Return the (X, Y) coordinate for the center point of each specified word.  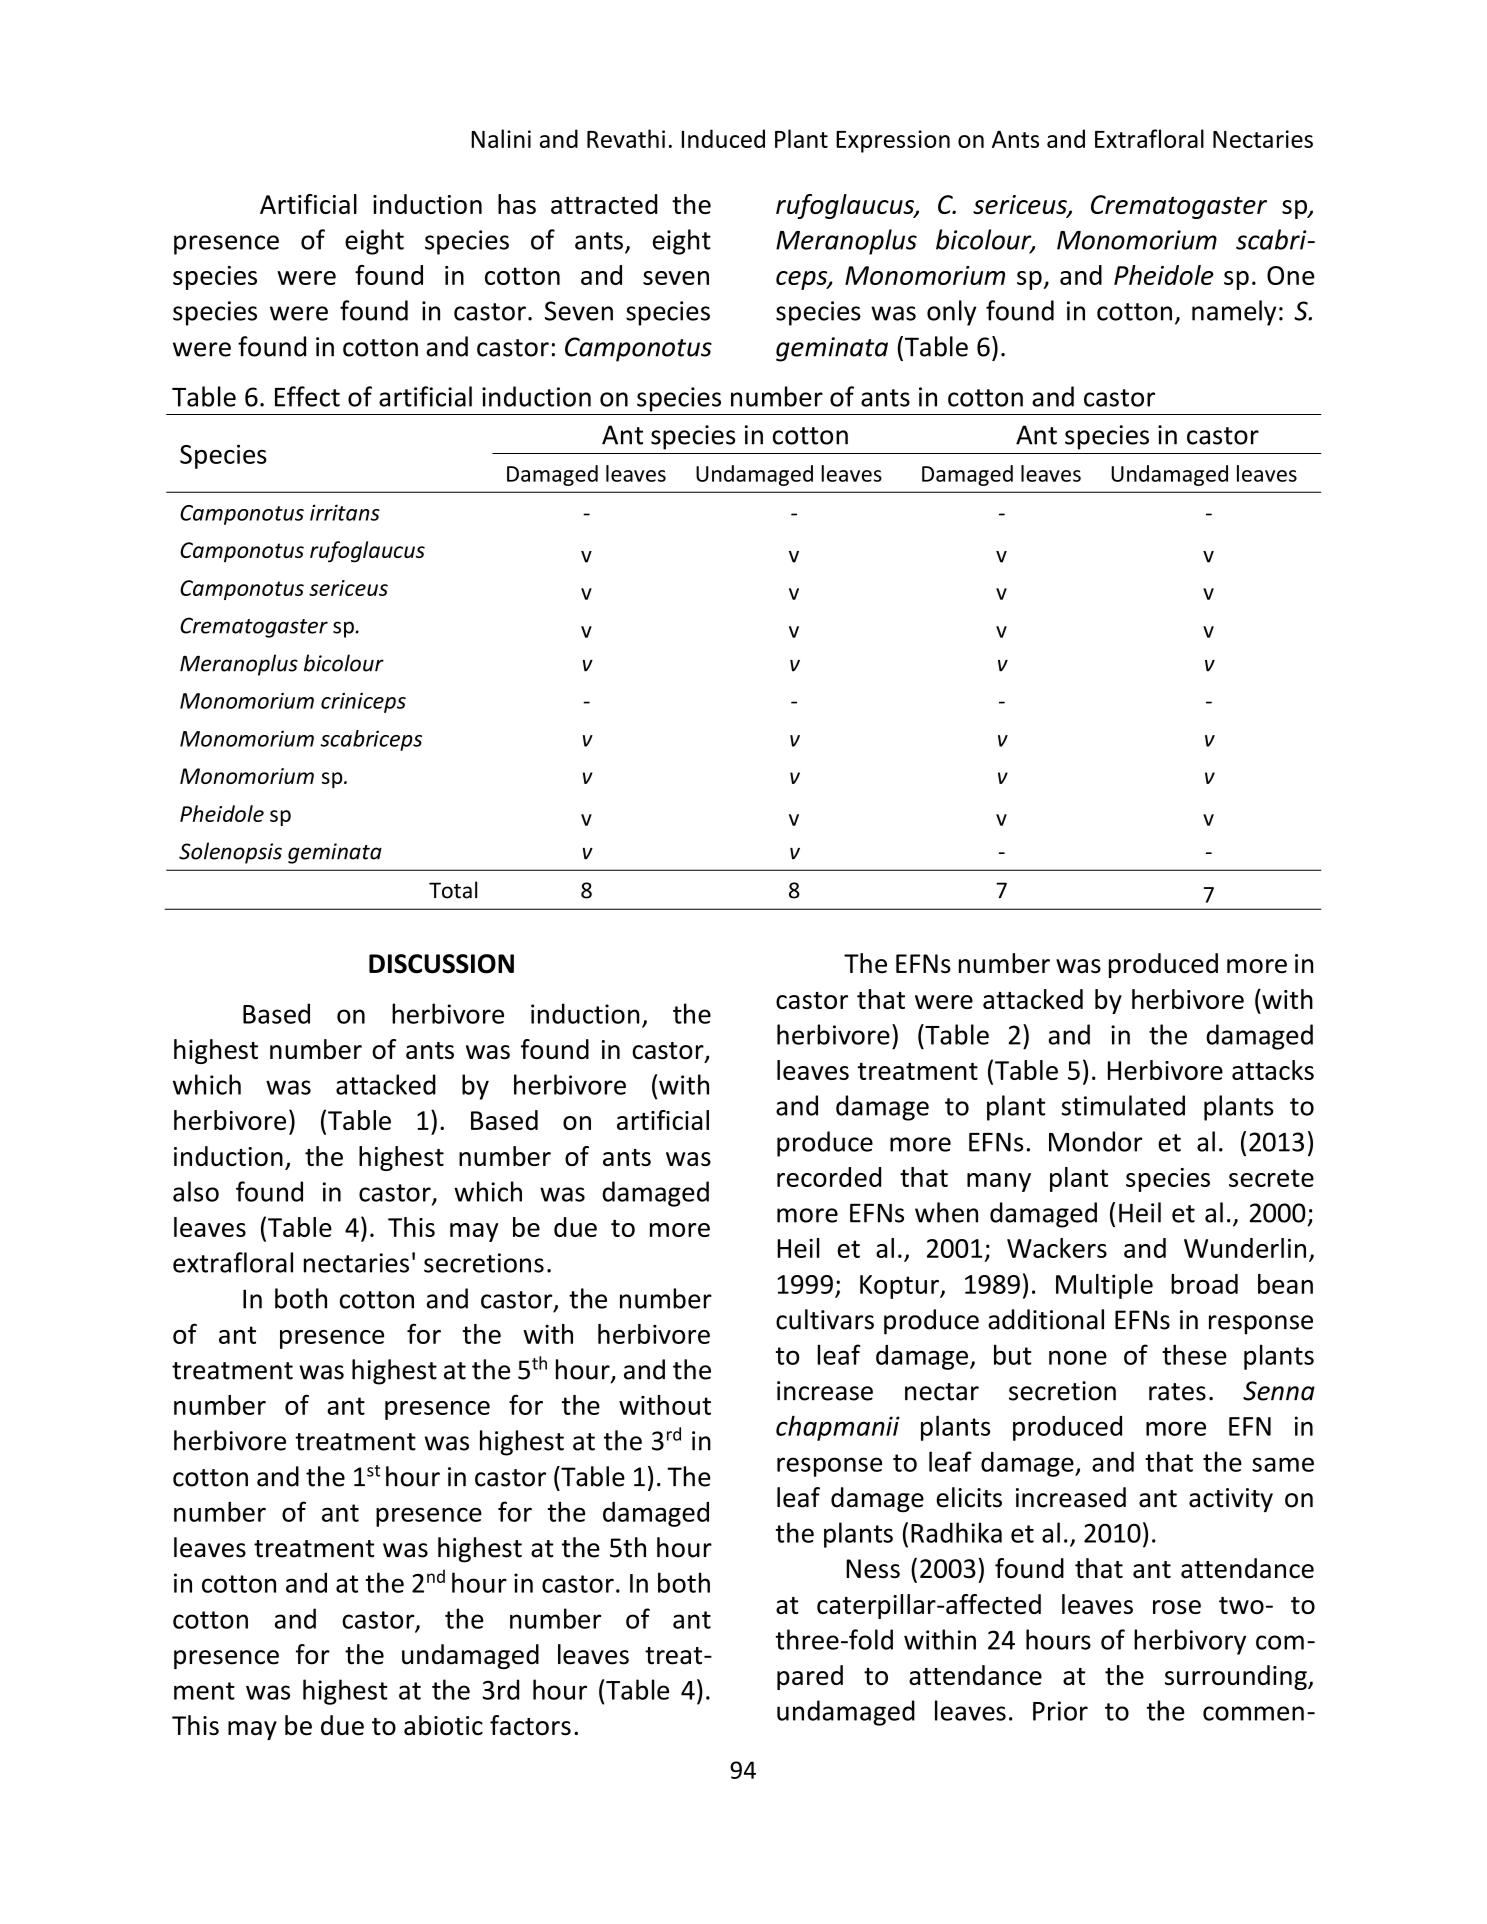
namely (1234, 313)
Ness (873, 1569)
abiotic (443, 1725)
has (517, 204)
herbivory (1190, 1642)
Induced (723, 138)
